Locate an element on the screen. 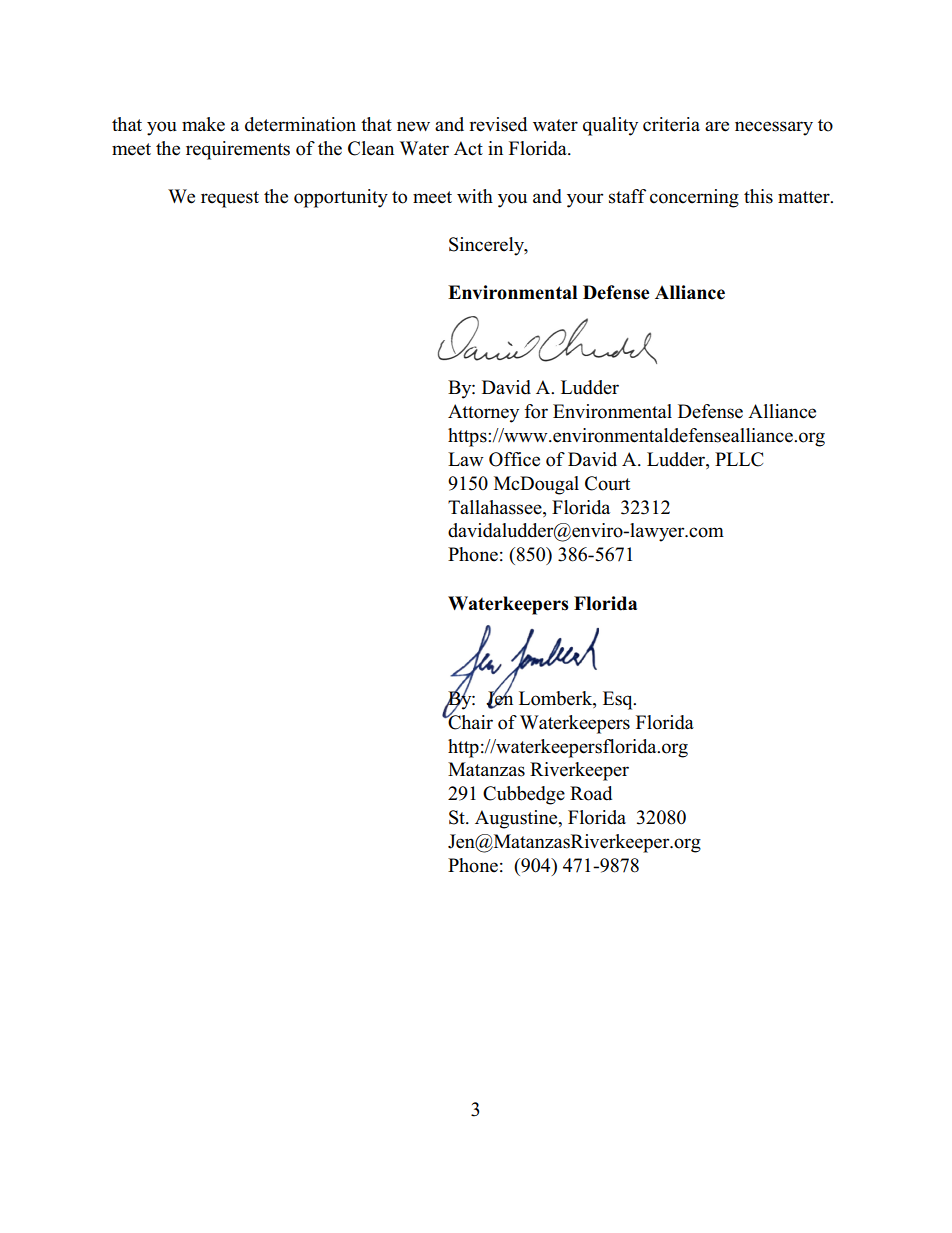 The width and height of the screenshot is (952, 1233). Chair is located at coordinates (469, 721).
